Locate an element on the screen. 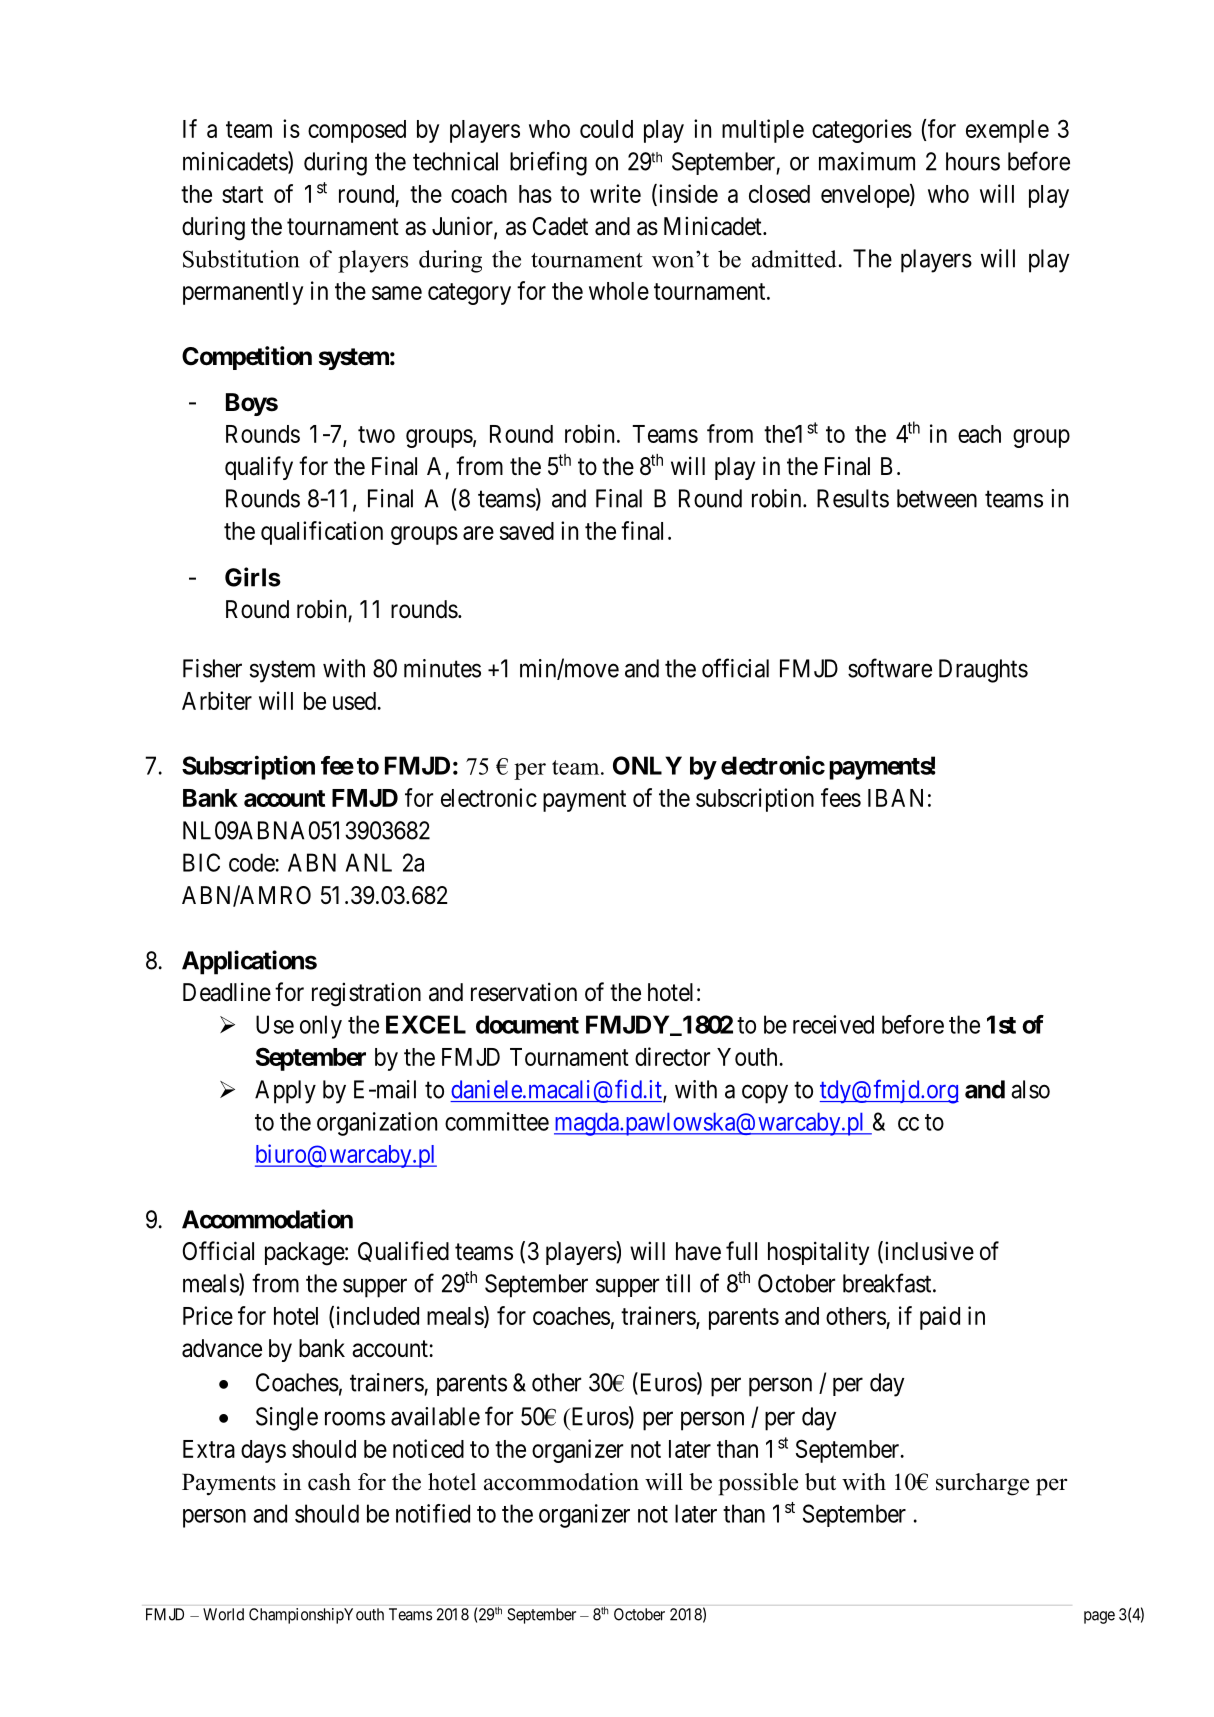  saved is located at coordinates (527, 531).
